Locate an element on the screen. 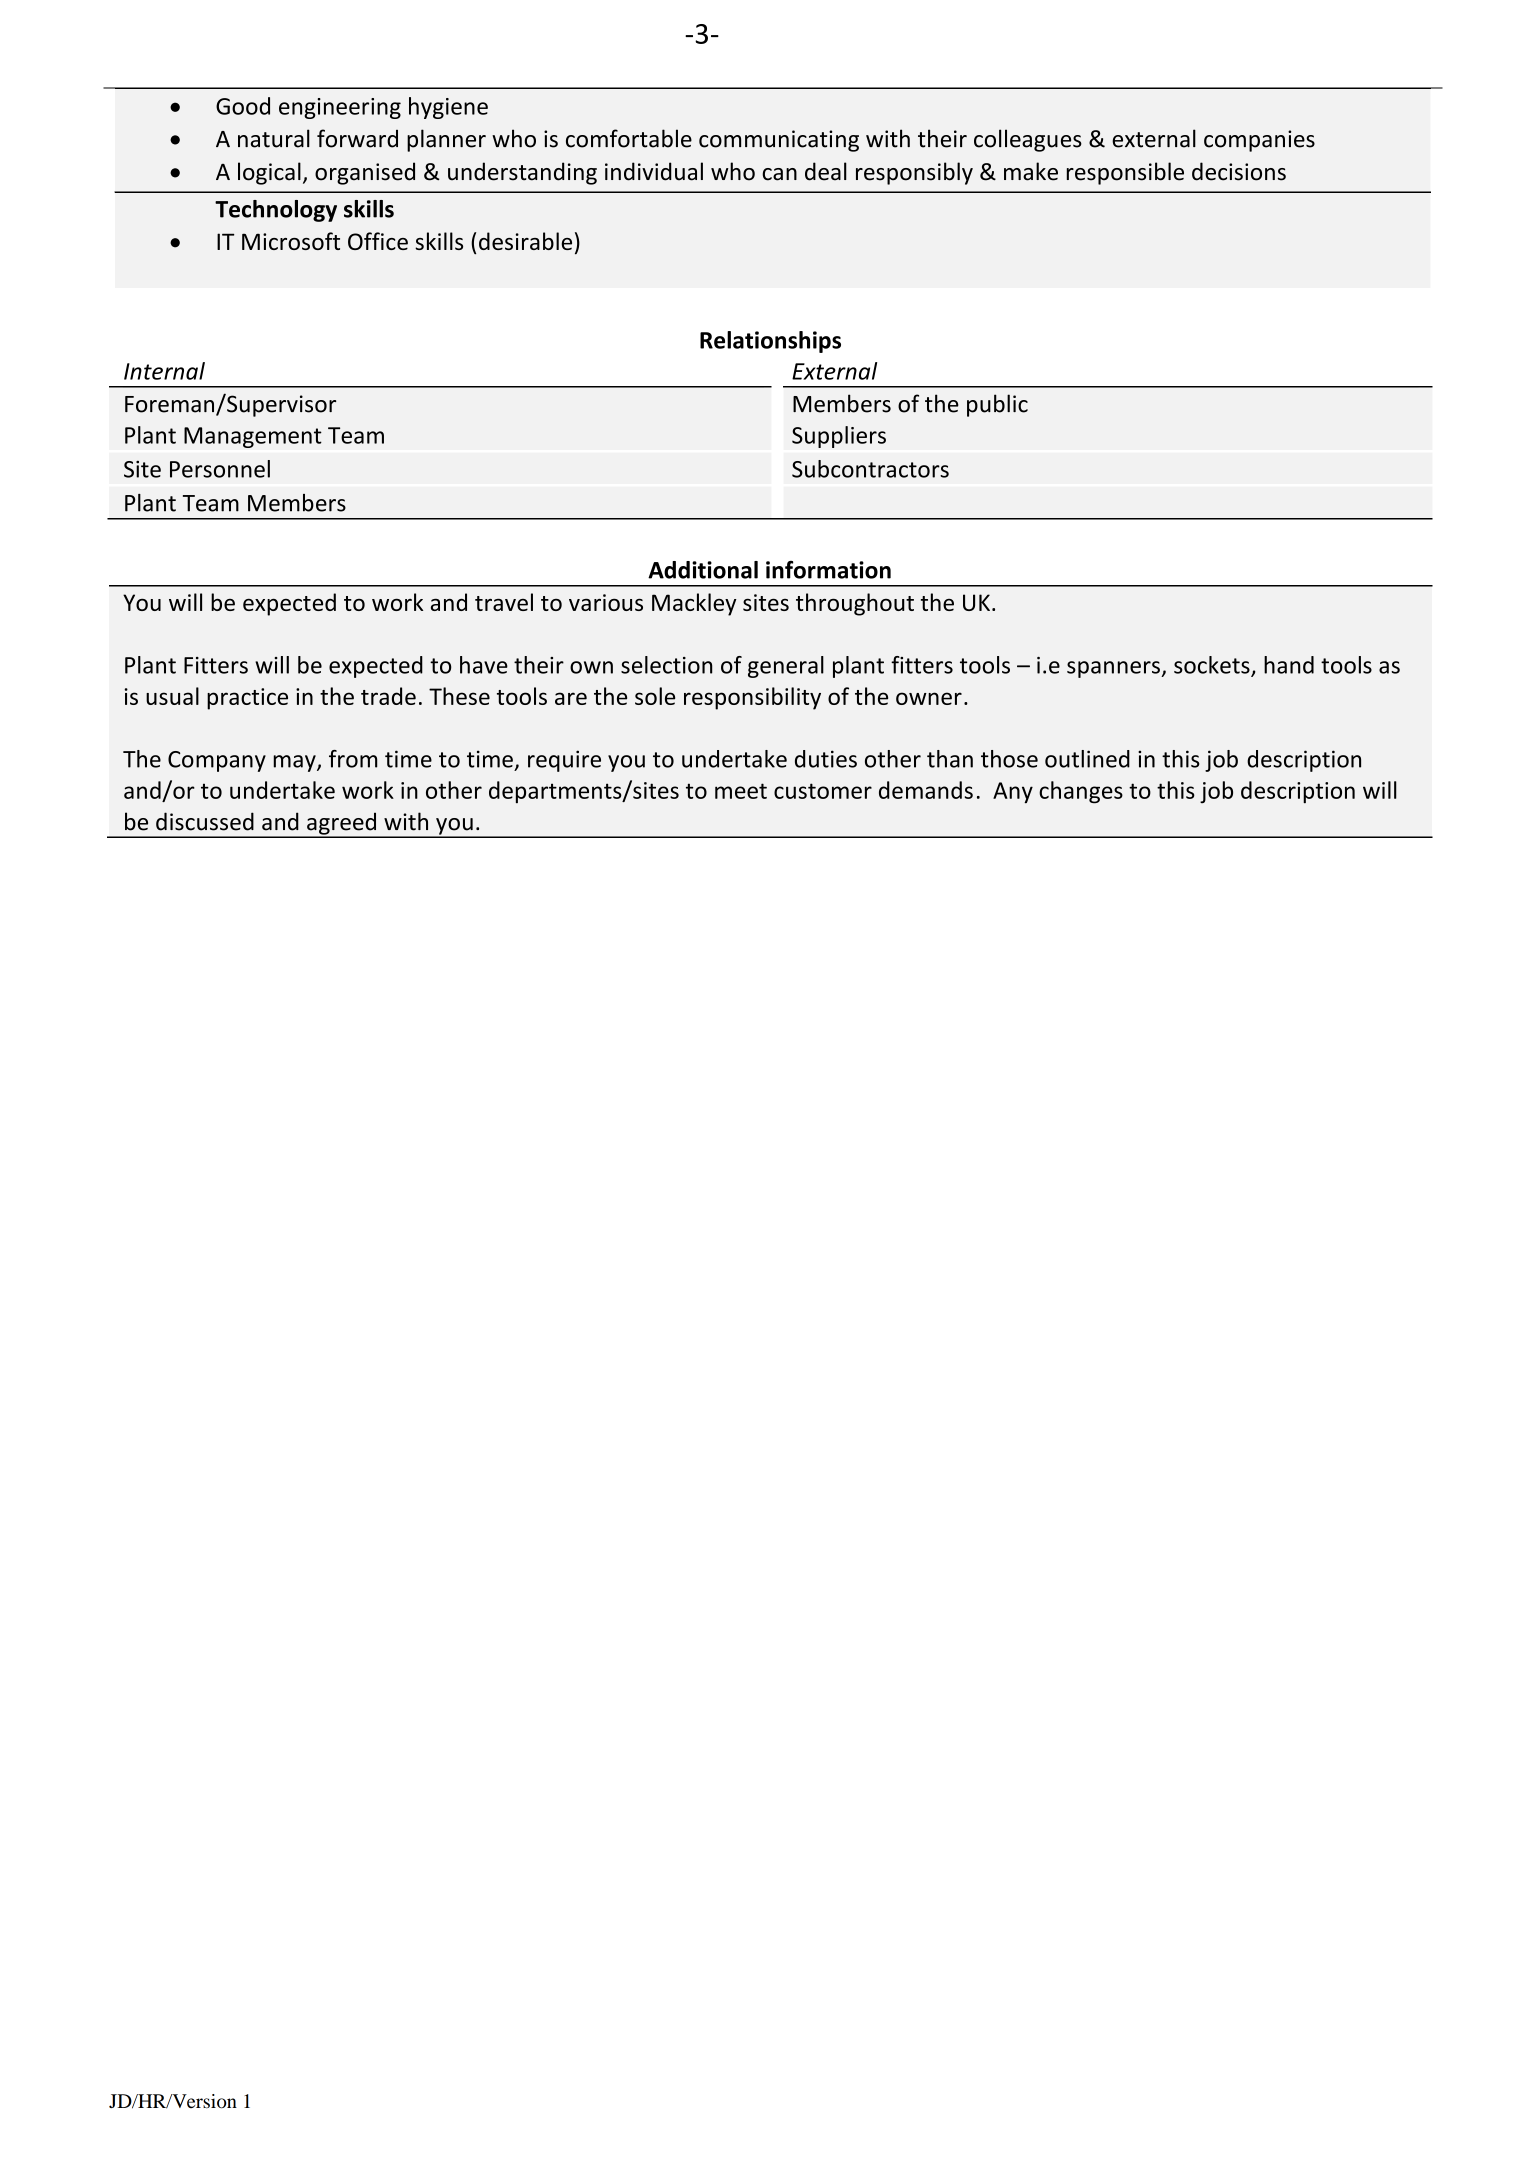  companies is located at coordinates (1259, 141).
